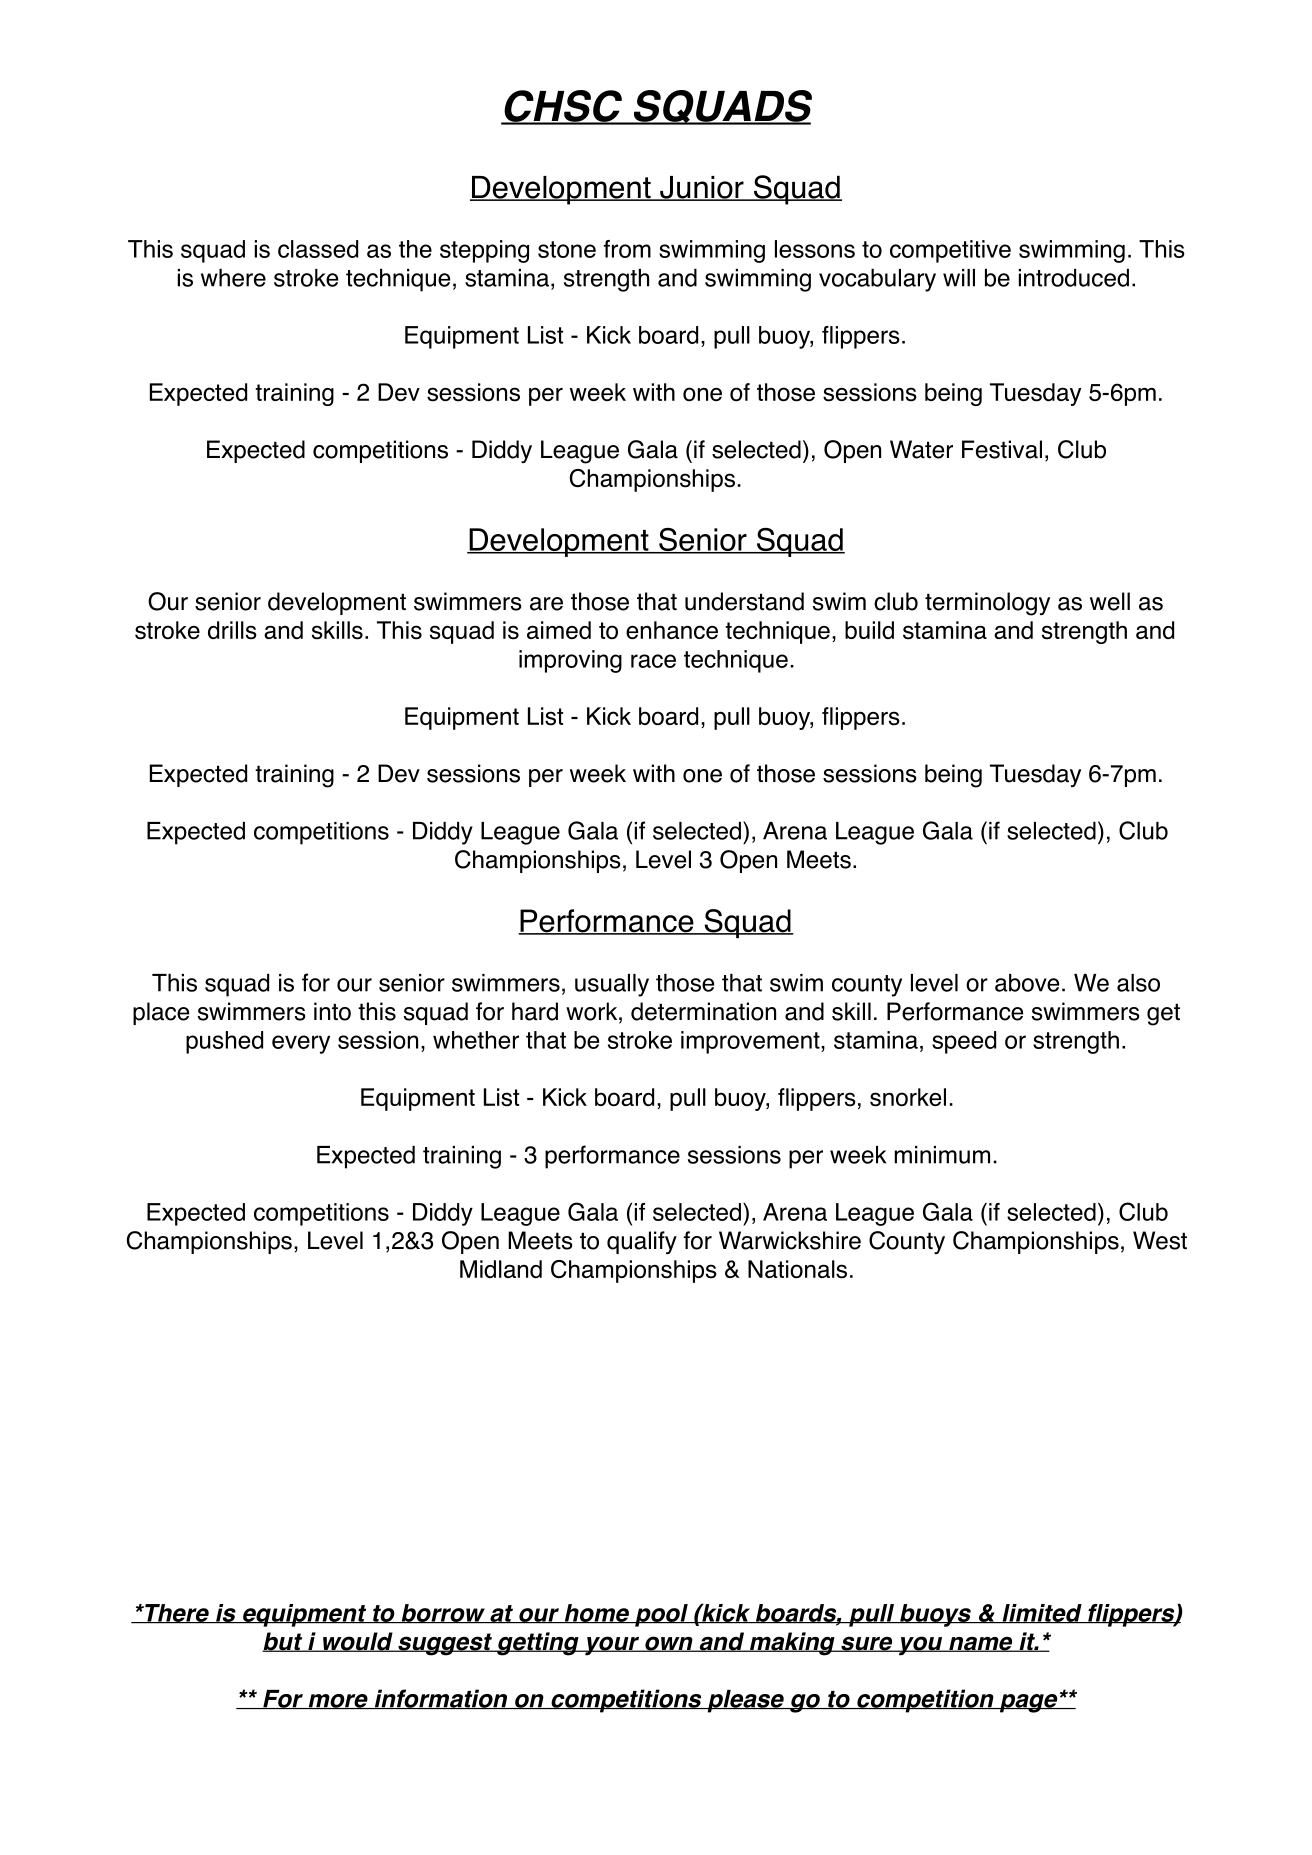  I want to click on from, so click(627, 249).
